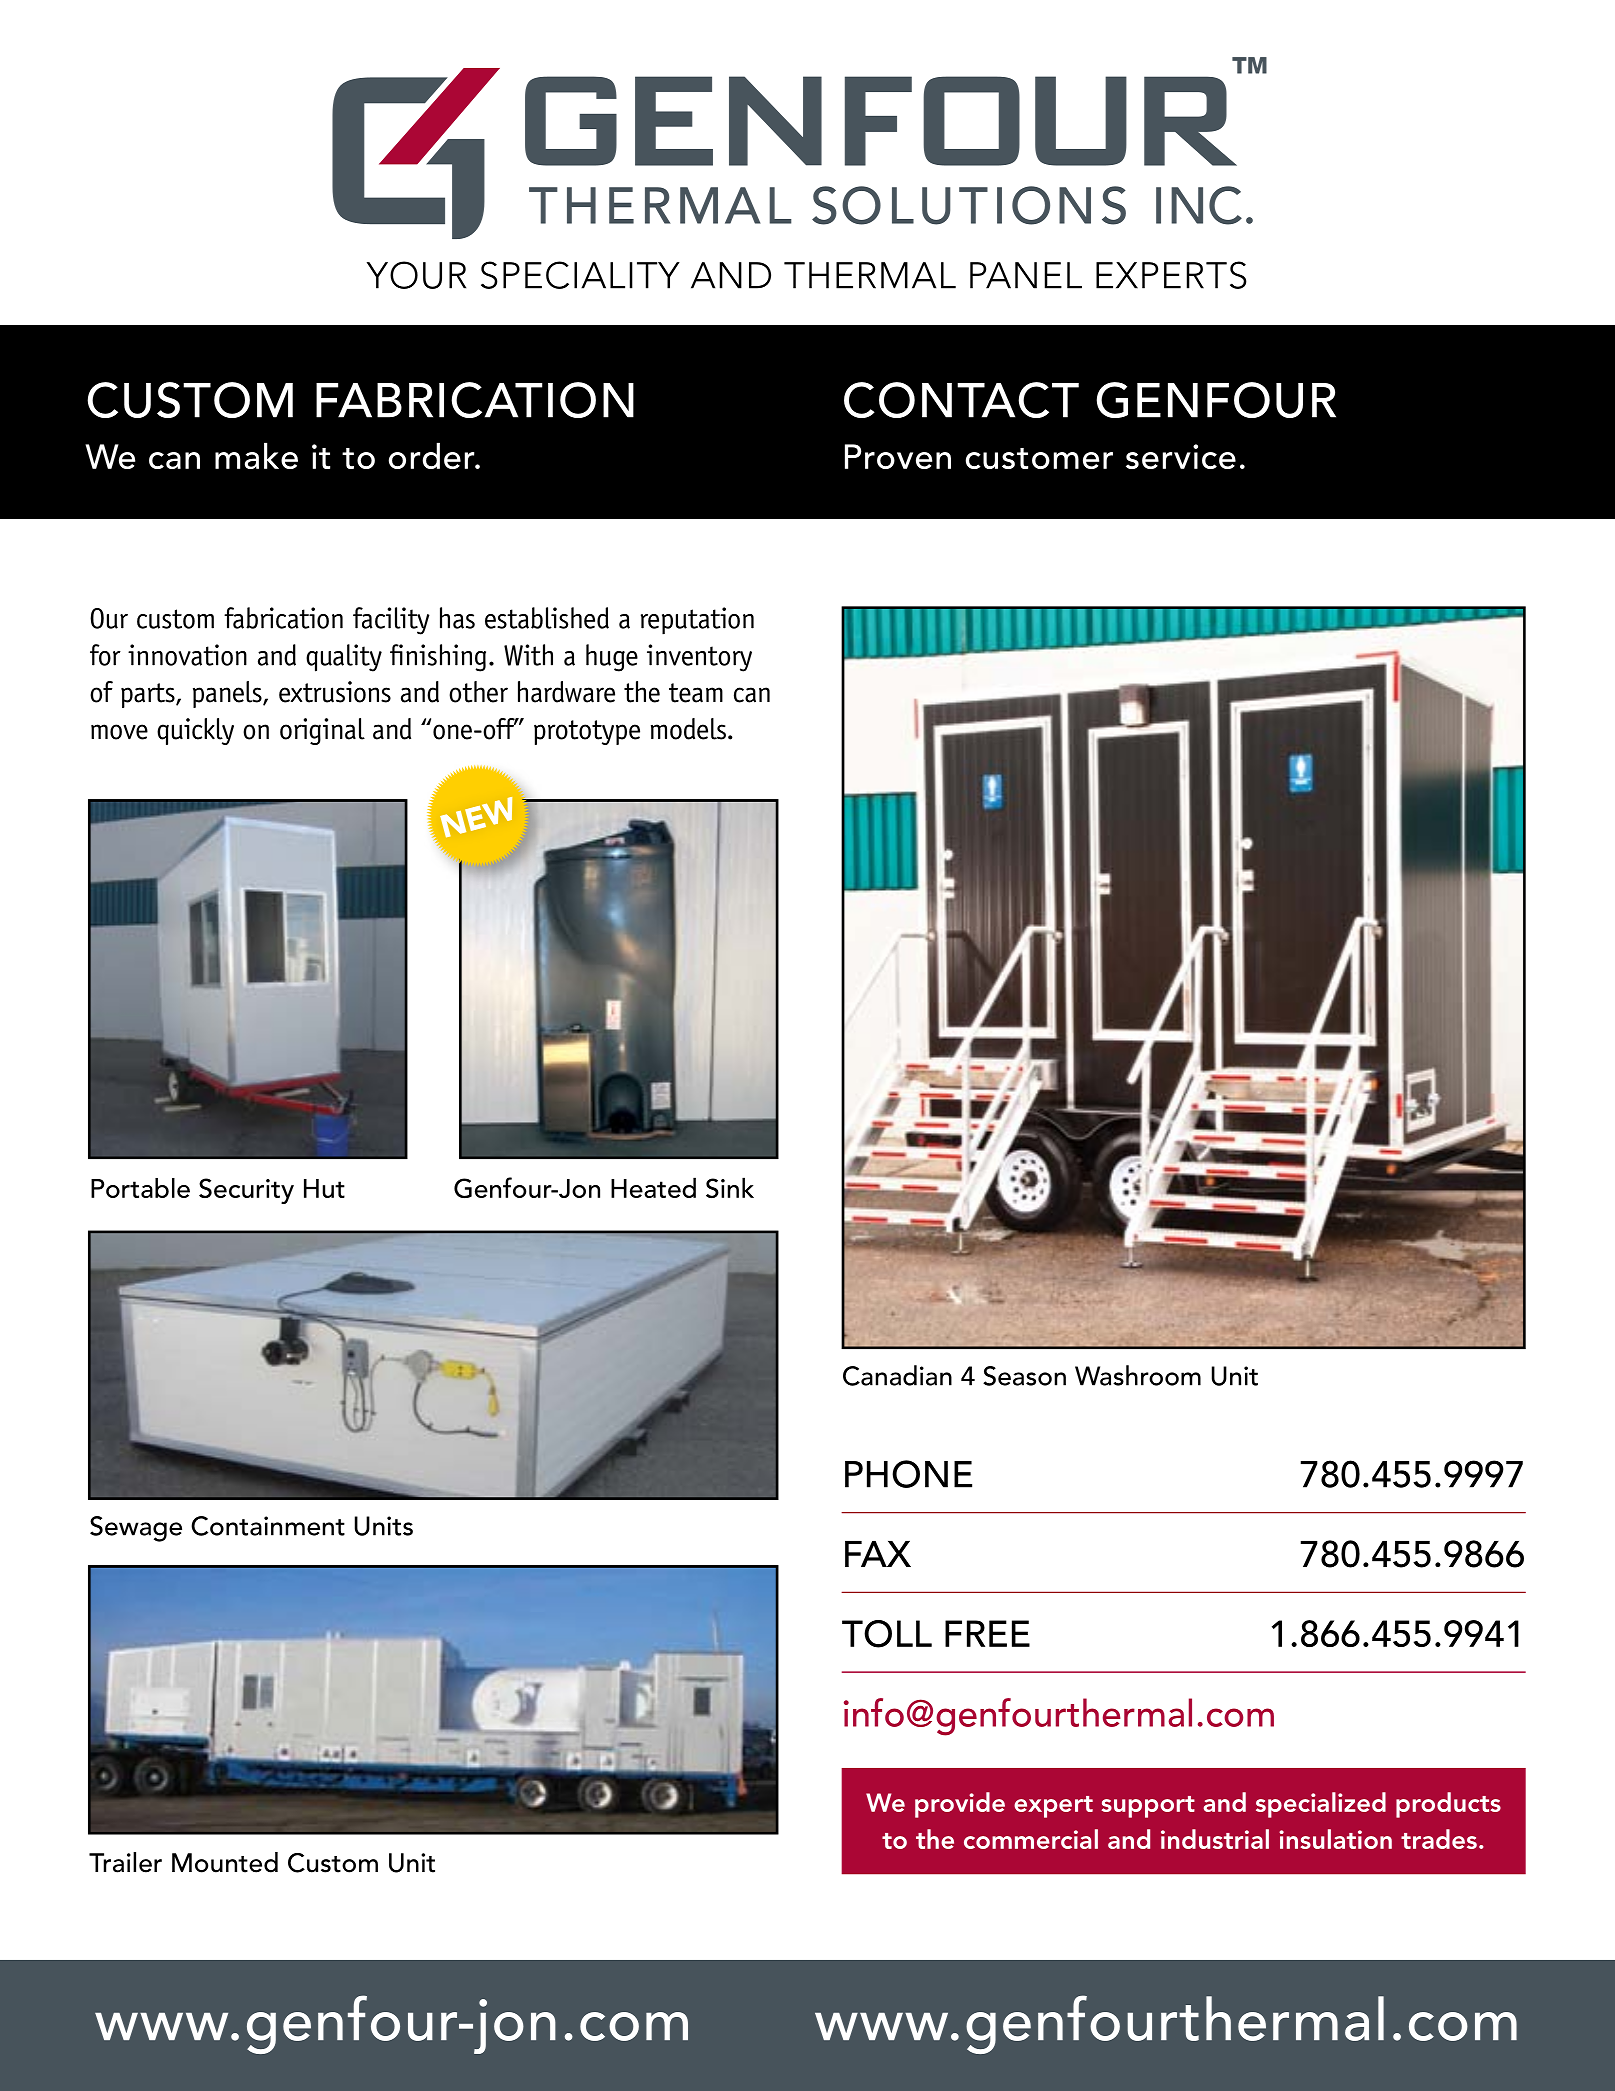 The width and height of the page is (1615, 2091). Describe the element at coordinates (416, 275) in the page. I see `Your` at that location.
